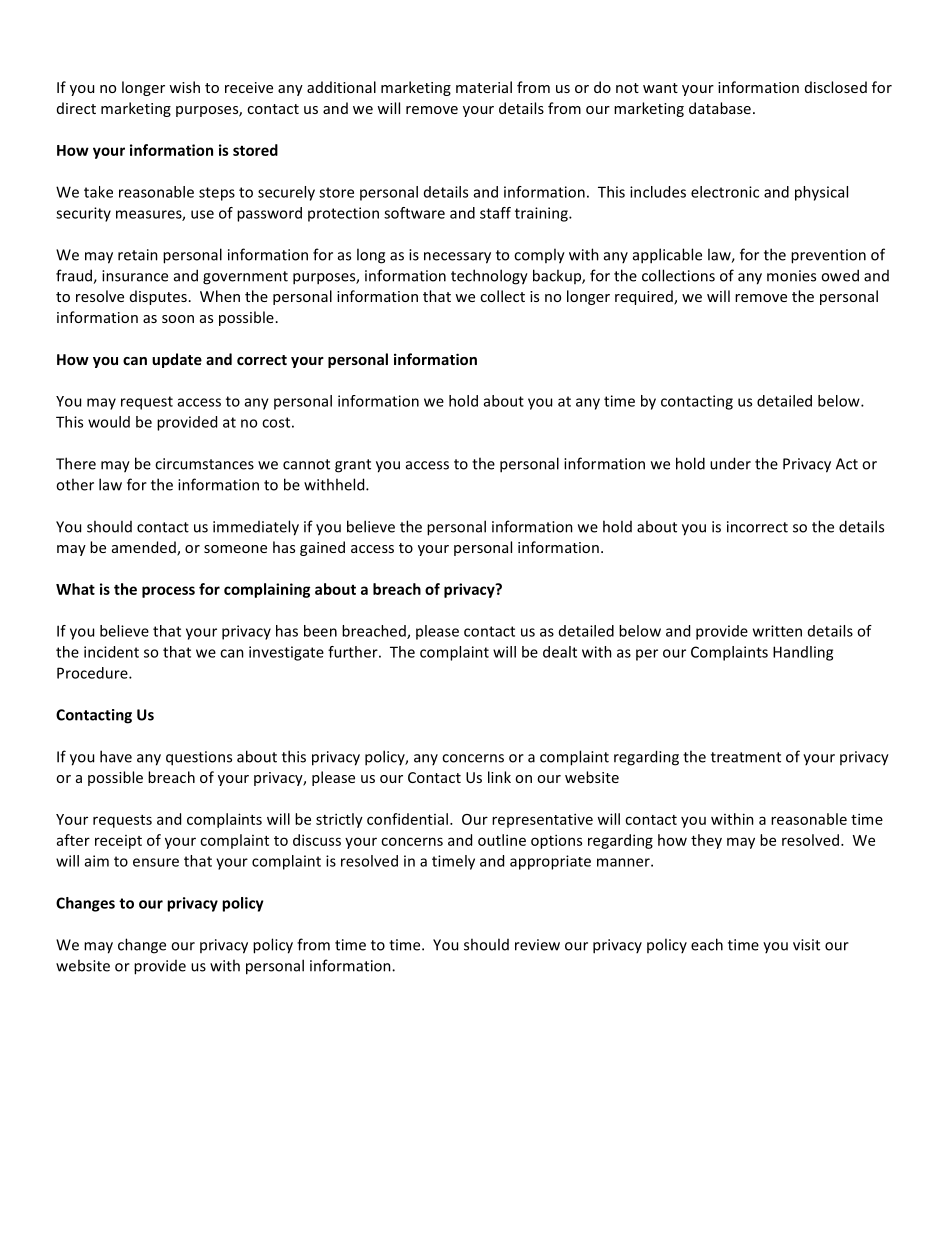 Image resolution: width=952 pixels, height=1233 pixels. Describe the element at coordinates (806, 945) in the image. I see `visit` at that location.
